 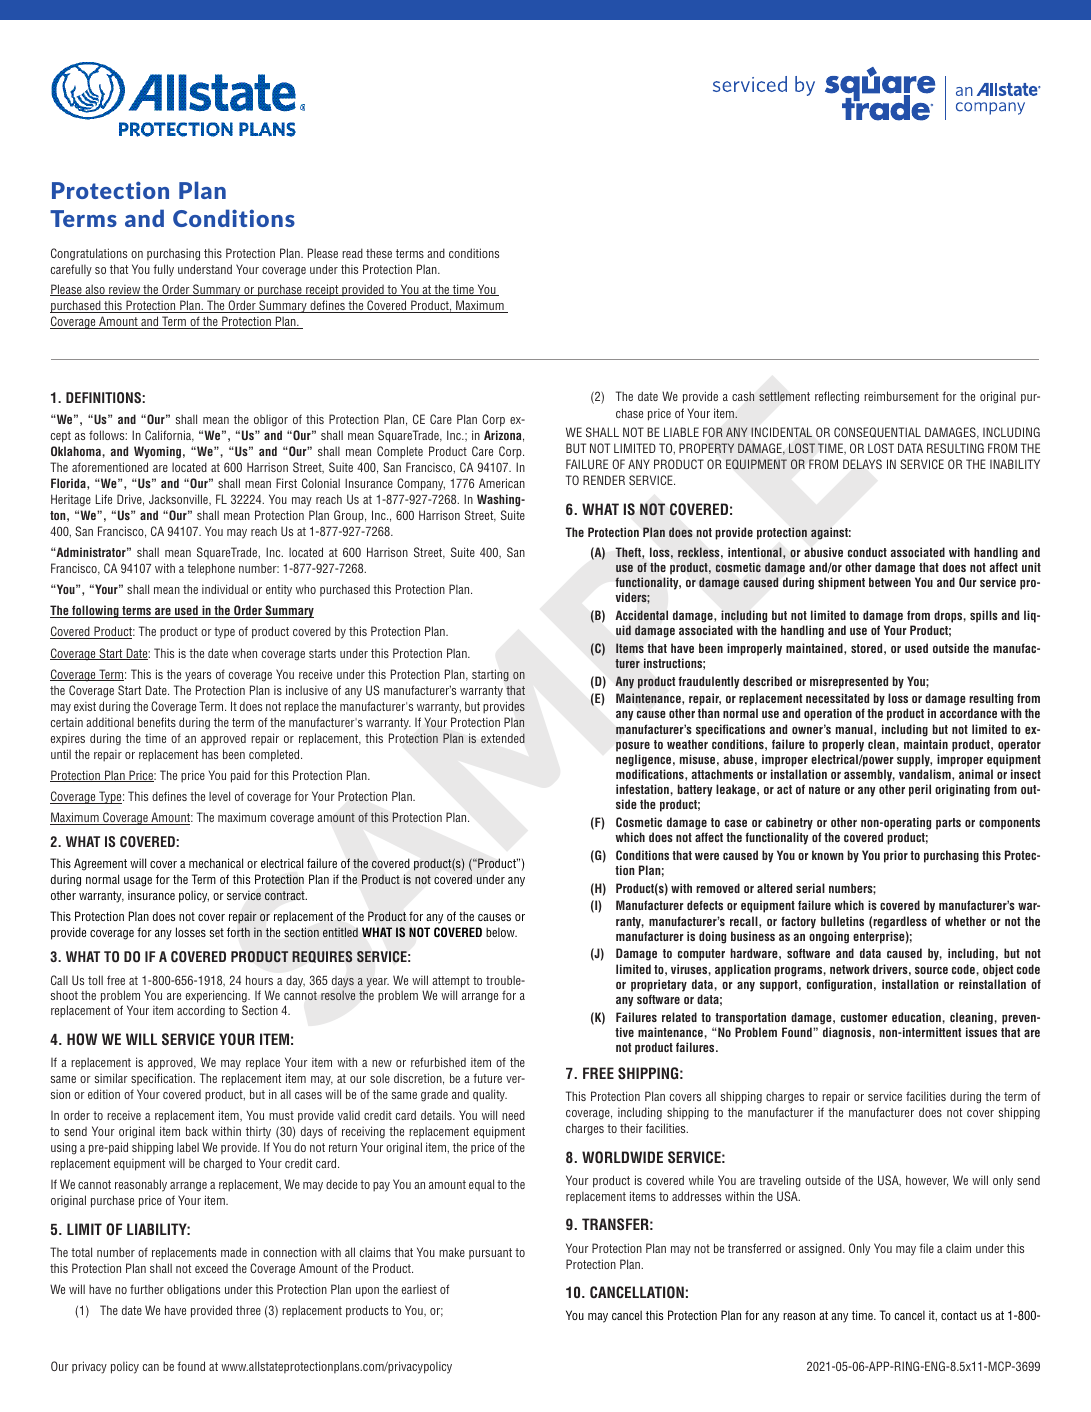 I want to click on review, so click(x=124, y=290).
